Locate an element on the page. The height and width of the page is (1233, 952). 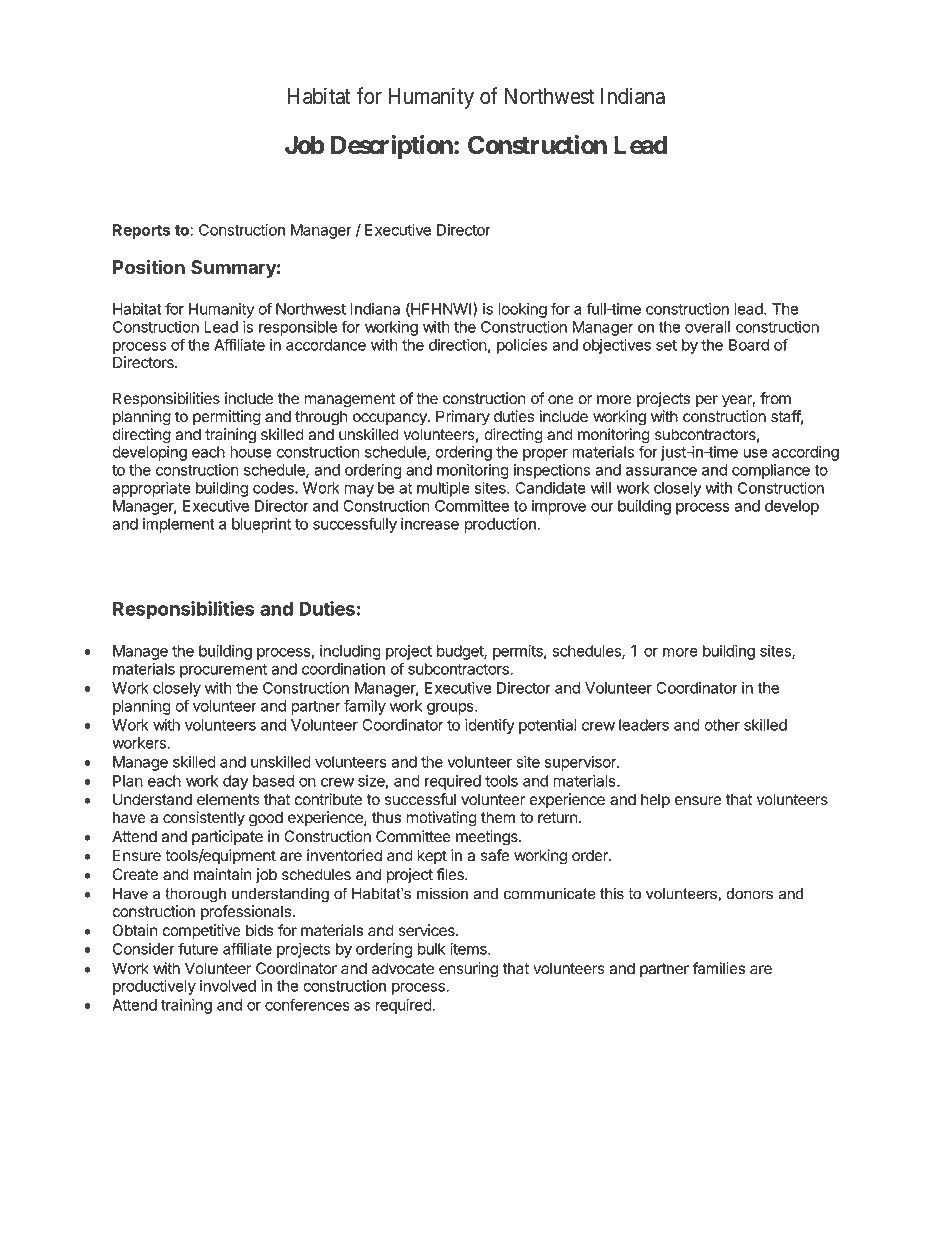
Description is located at coordinates (393, 147).
